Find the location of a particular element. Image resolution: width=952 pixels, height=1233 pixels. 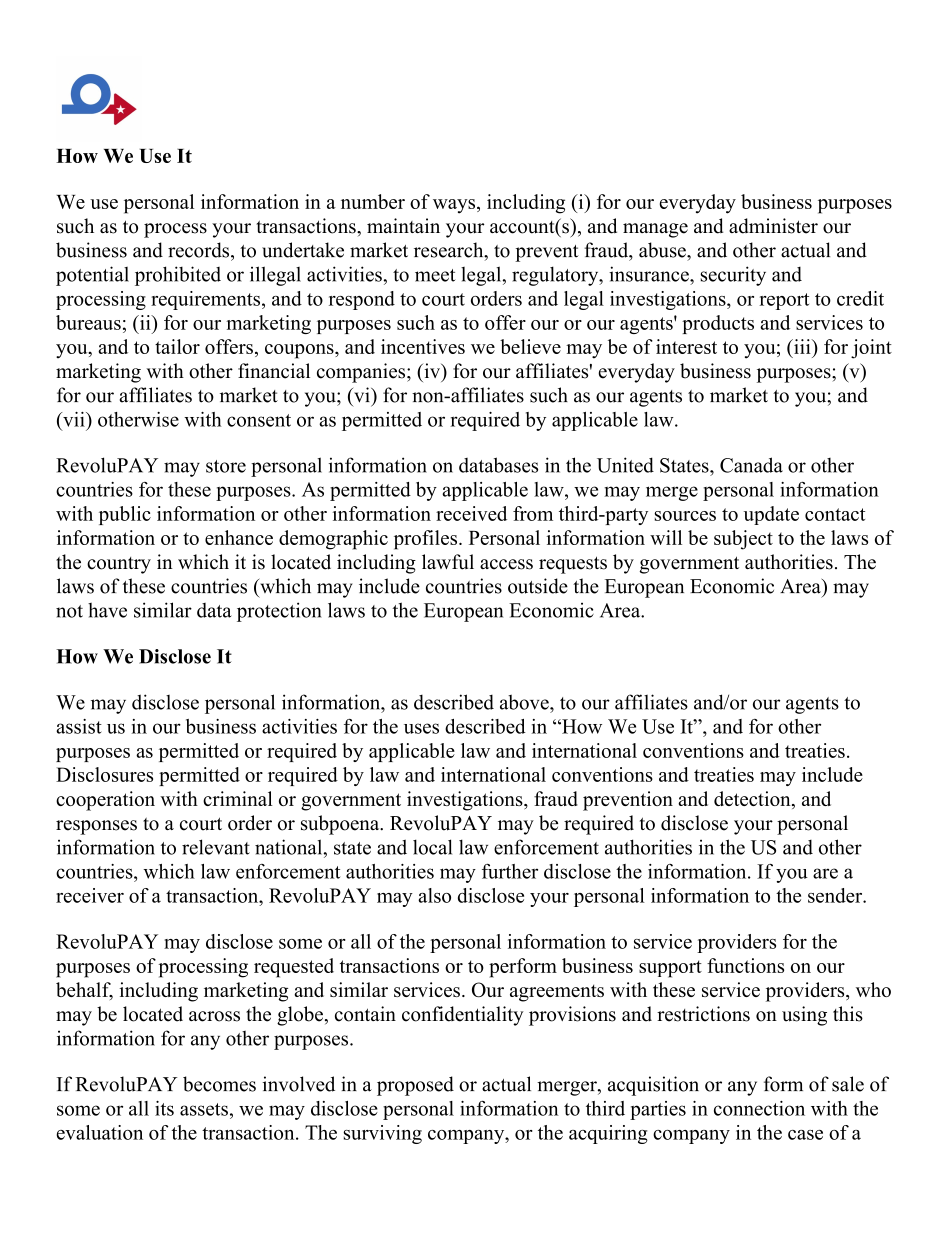

update is located at coordinates (771, 515).
